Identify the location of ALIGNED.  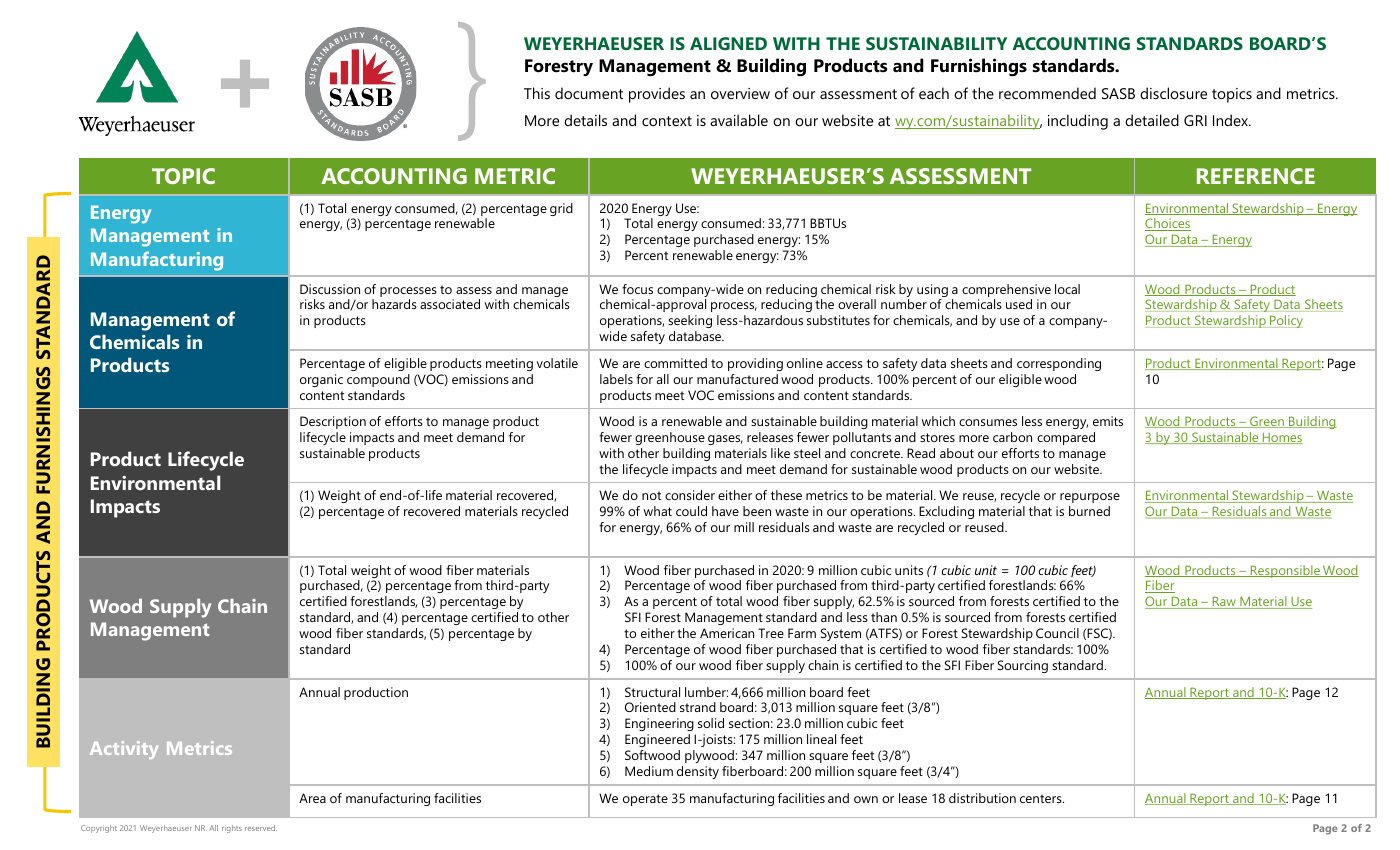
(728, 43).
